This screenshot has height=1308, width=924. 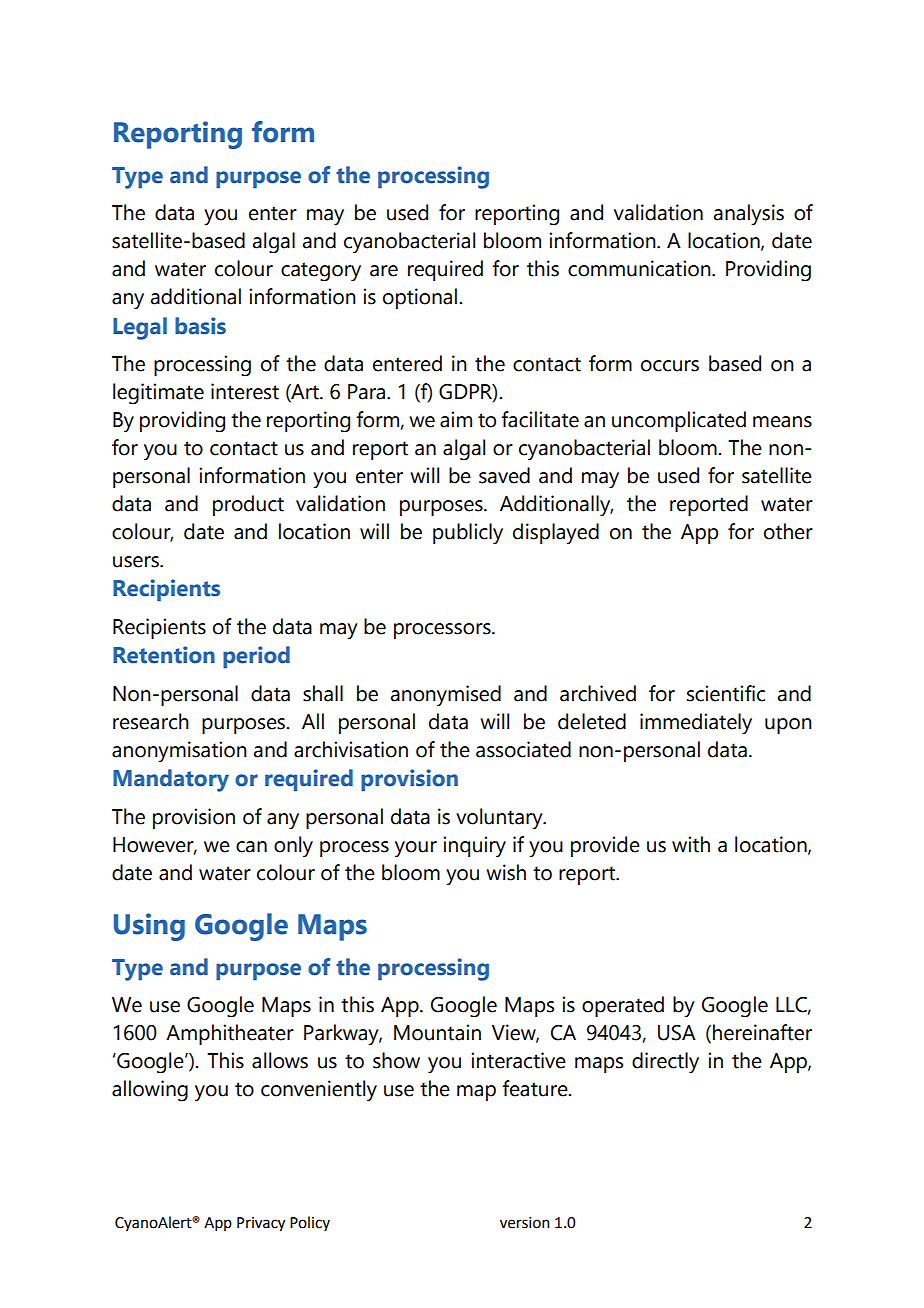 I want to click on period, so click(x=256, y=657).
